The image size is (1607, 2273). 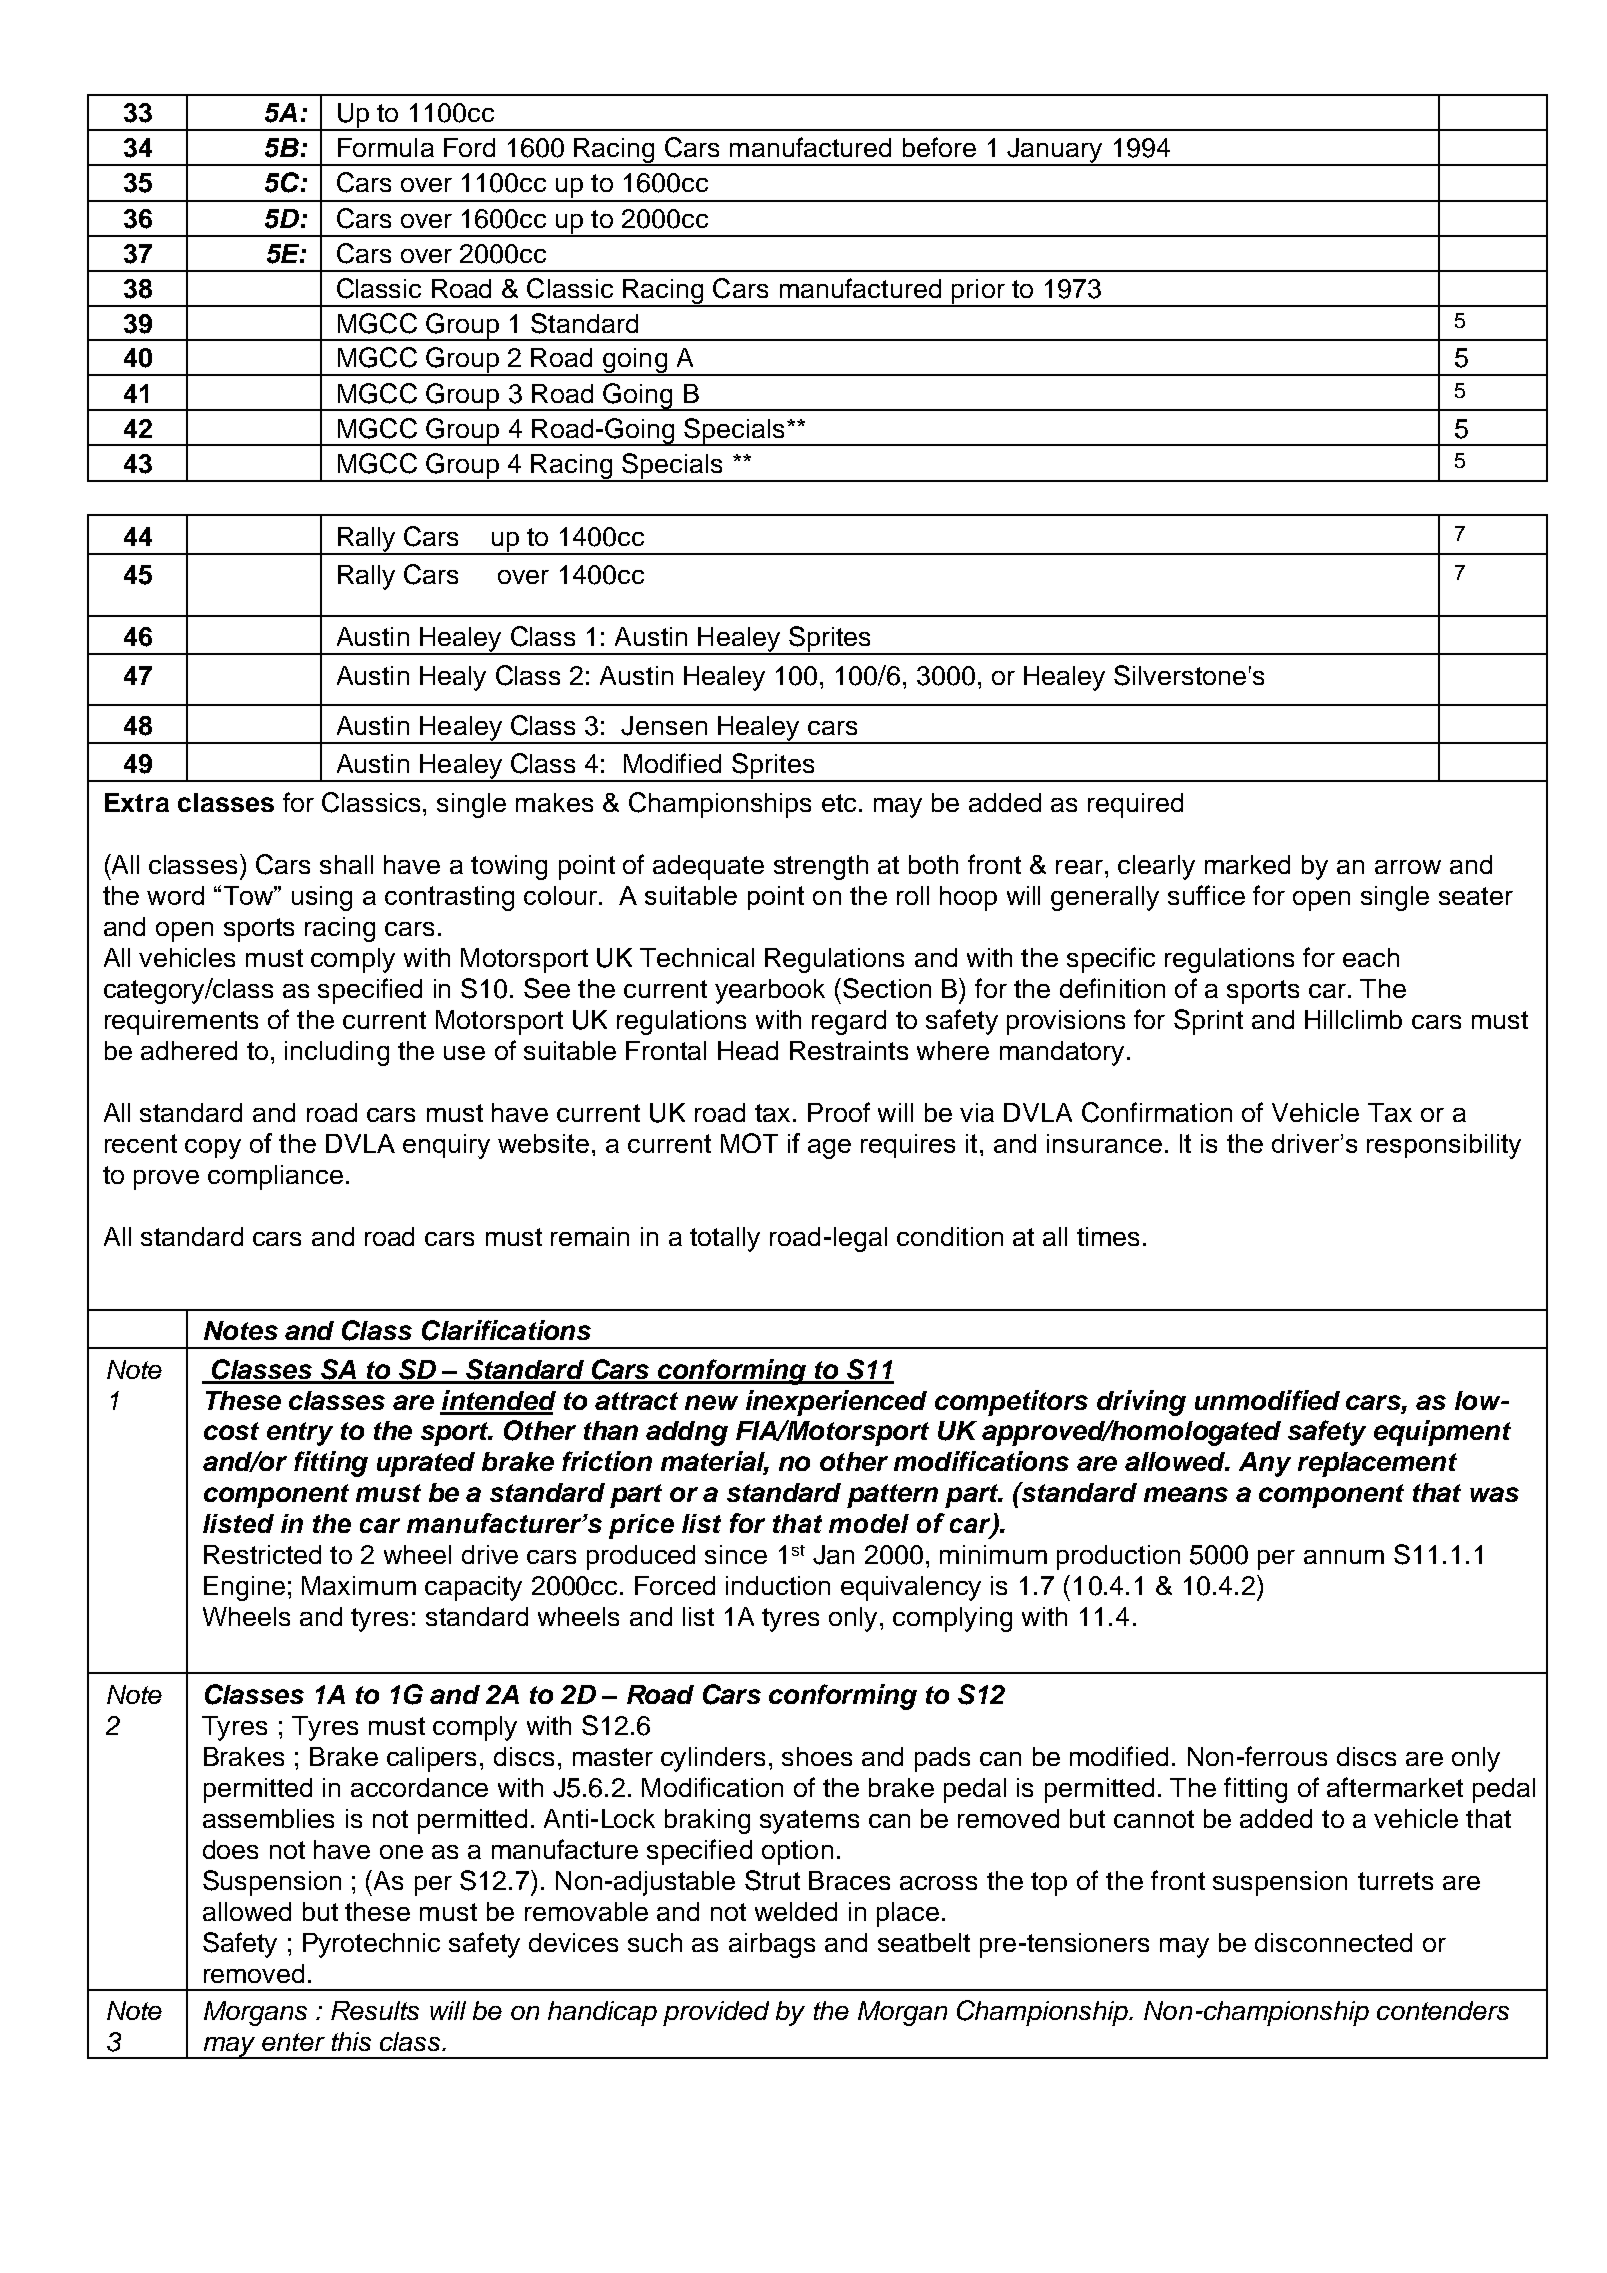 I want to click on January, so click(x=1055, y=152).
